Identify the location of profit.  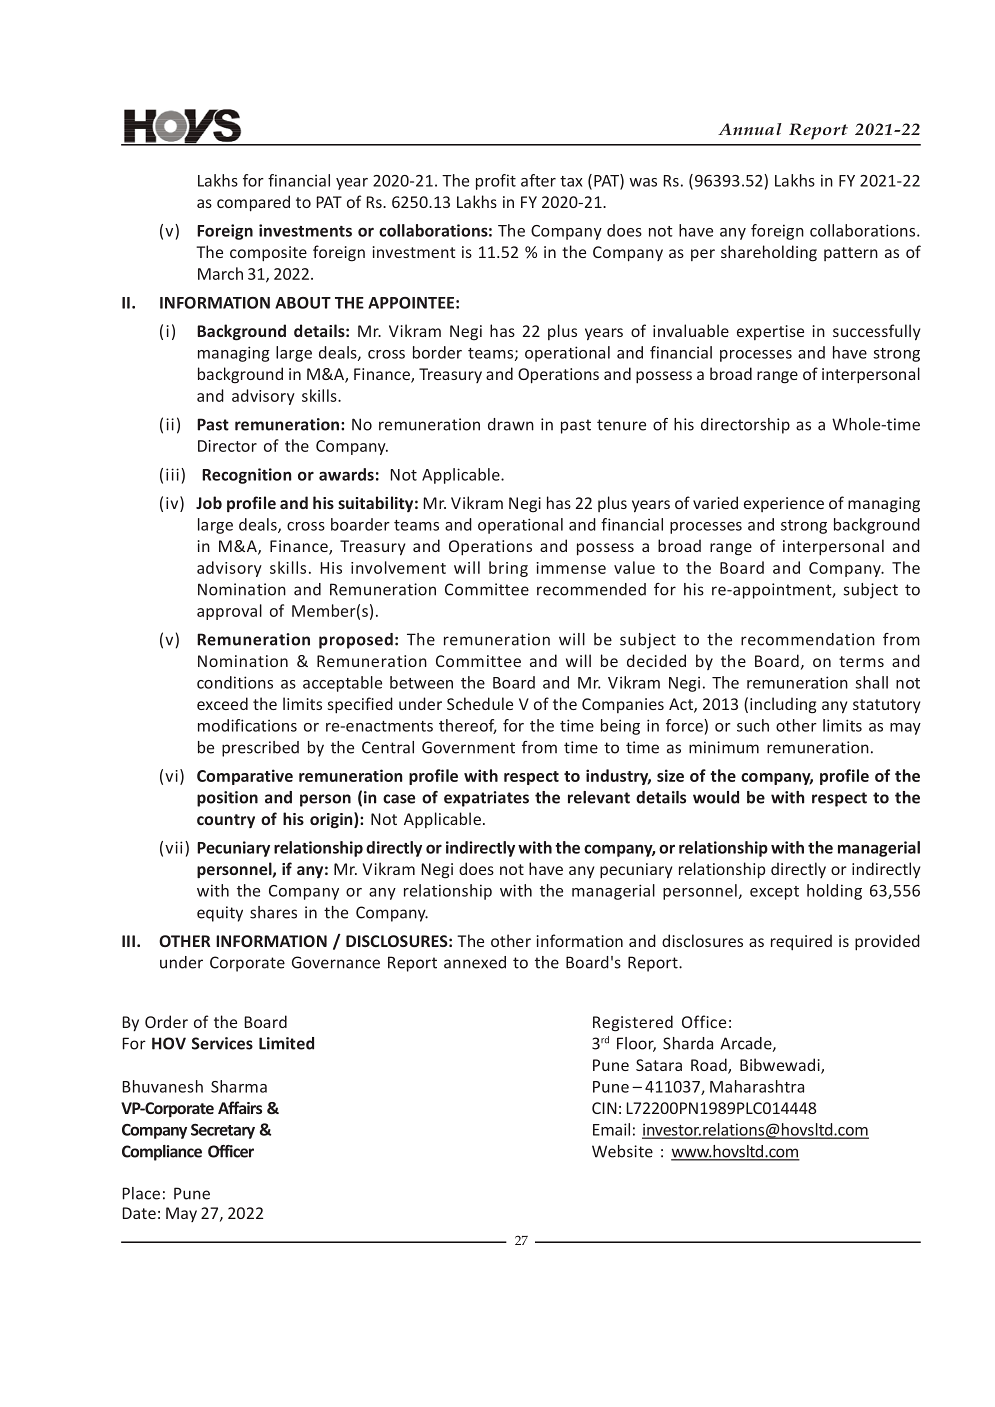
(496, 182).
